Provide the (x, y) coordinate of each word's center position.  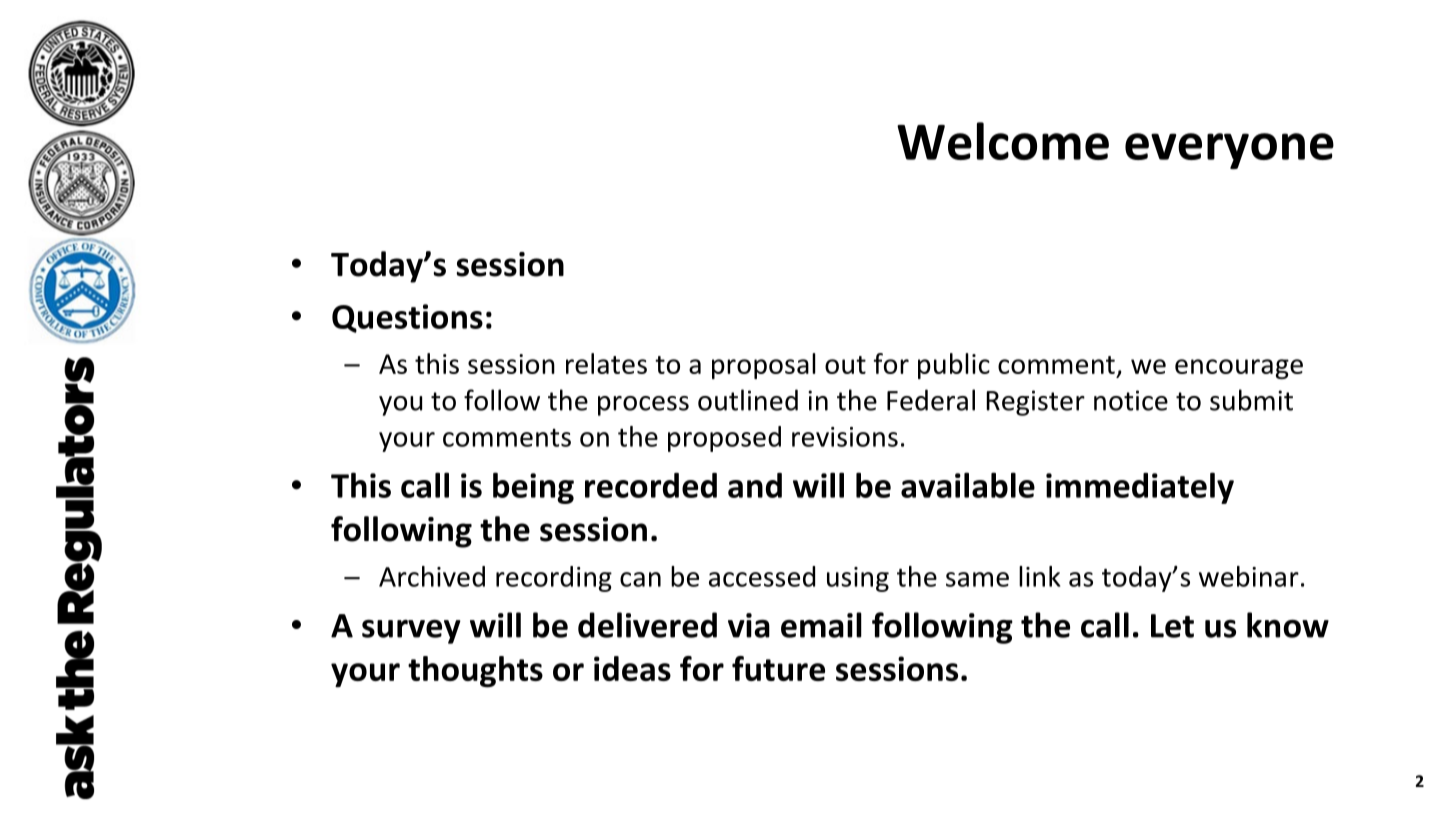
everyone (1229, 151)
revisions (845, 437)
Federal (931, 400)
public (954, 366)
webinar (1249, 576)
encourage (1239, 369)
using (858, 579)
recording (554, 579)
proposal (764, 366)
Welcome (1003, 141)
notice (1131, 400)
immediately (1140, 488)
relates (606, 363)
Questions (407, 318)
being (533, 488)
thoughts (475, 672)
